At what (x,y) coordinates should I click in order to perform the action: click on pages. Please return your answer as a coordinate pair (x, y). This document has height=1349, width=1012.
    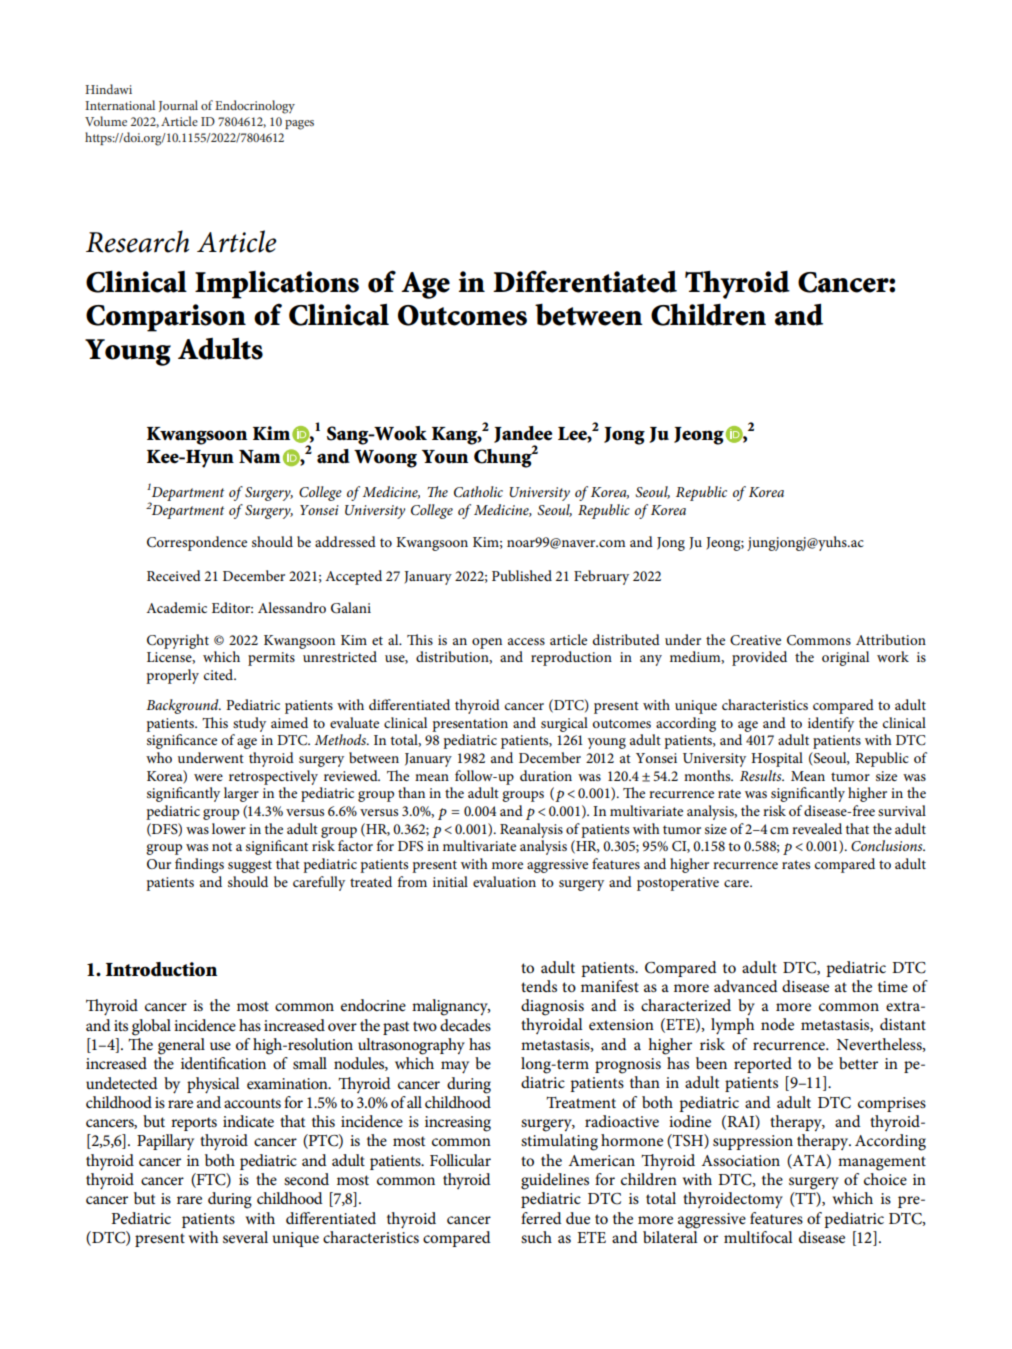
    Looking at the image, I should click on (299, 125).
